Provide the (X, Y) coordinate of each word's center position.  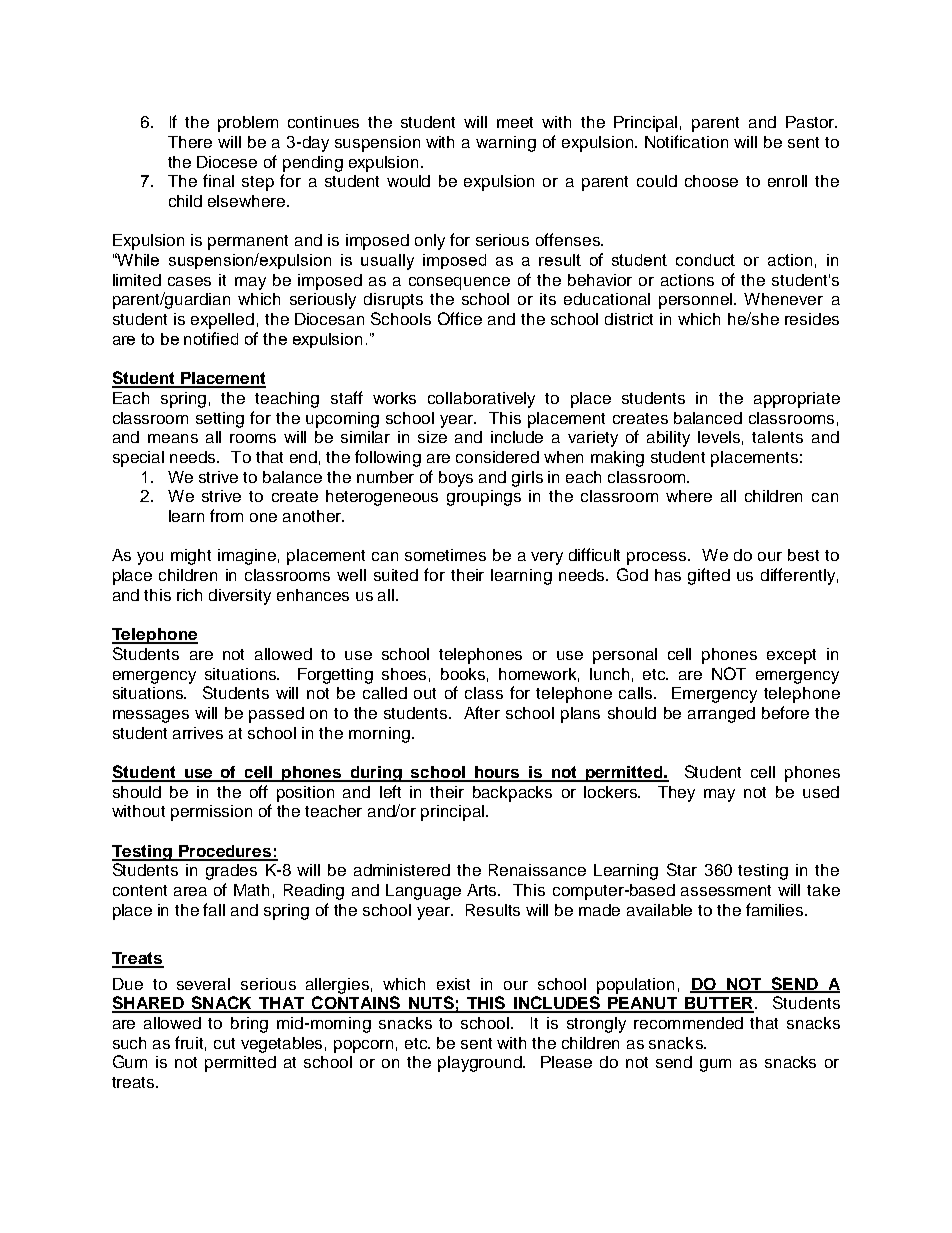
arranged (721, 715)
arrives (198, 733)
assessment (726, 890)
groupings (484, 498)
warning (506, 144)
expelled (222, 321)
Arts (483, 890)
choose (711, 181)
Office (460, 318)
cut (224, 1043)
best (803, 555)
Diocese (227, 162)
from (226, 515)
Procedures (225, 852)
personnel (697, 301)
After (482, 712)
